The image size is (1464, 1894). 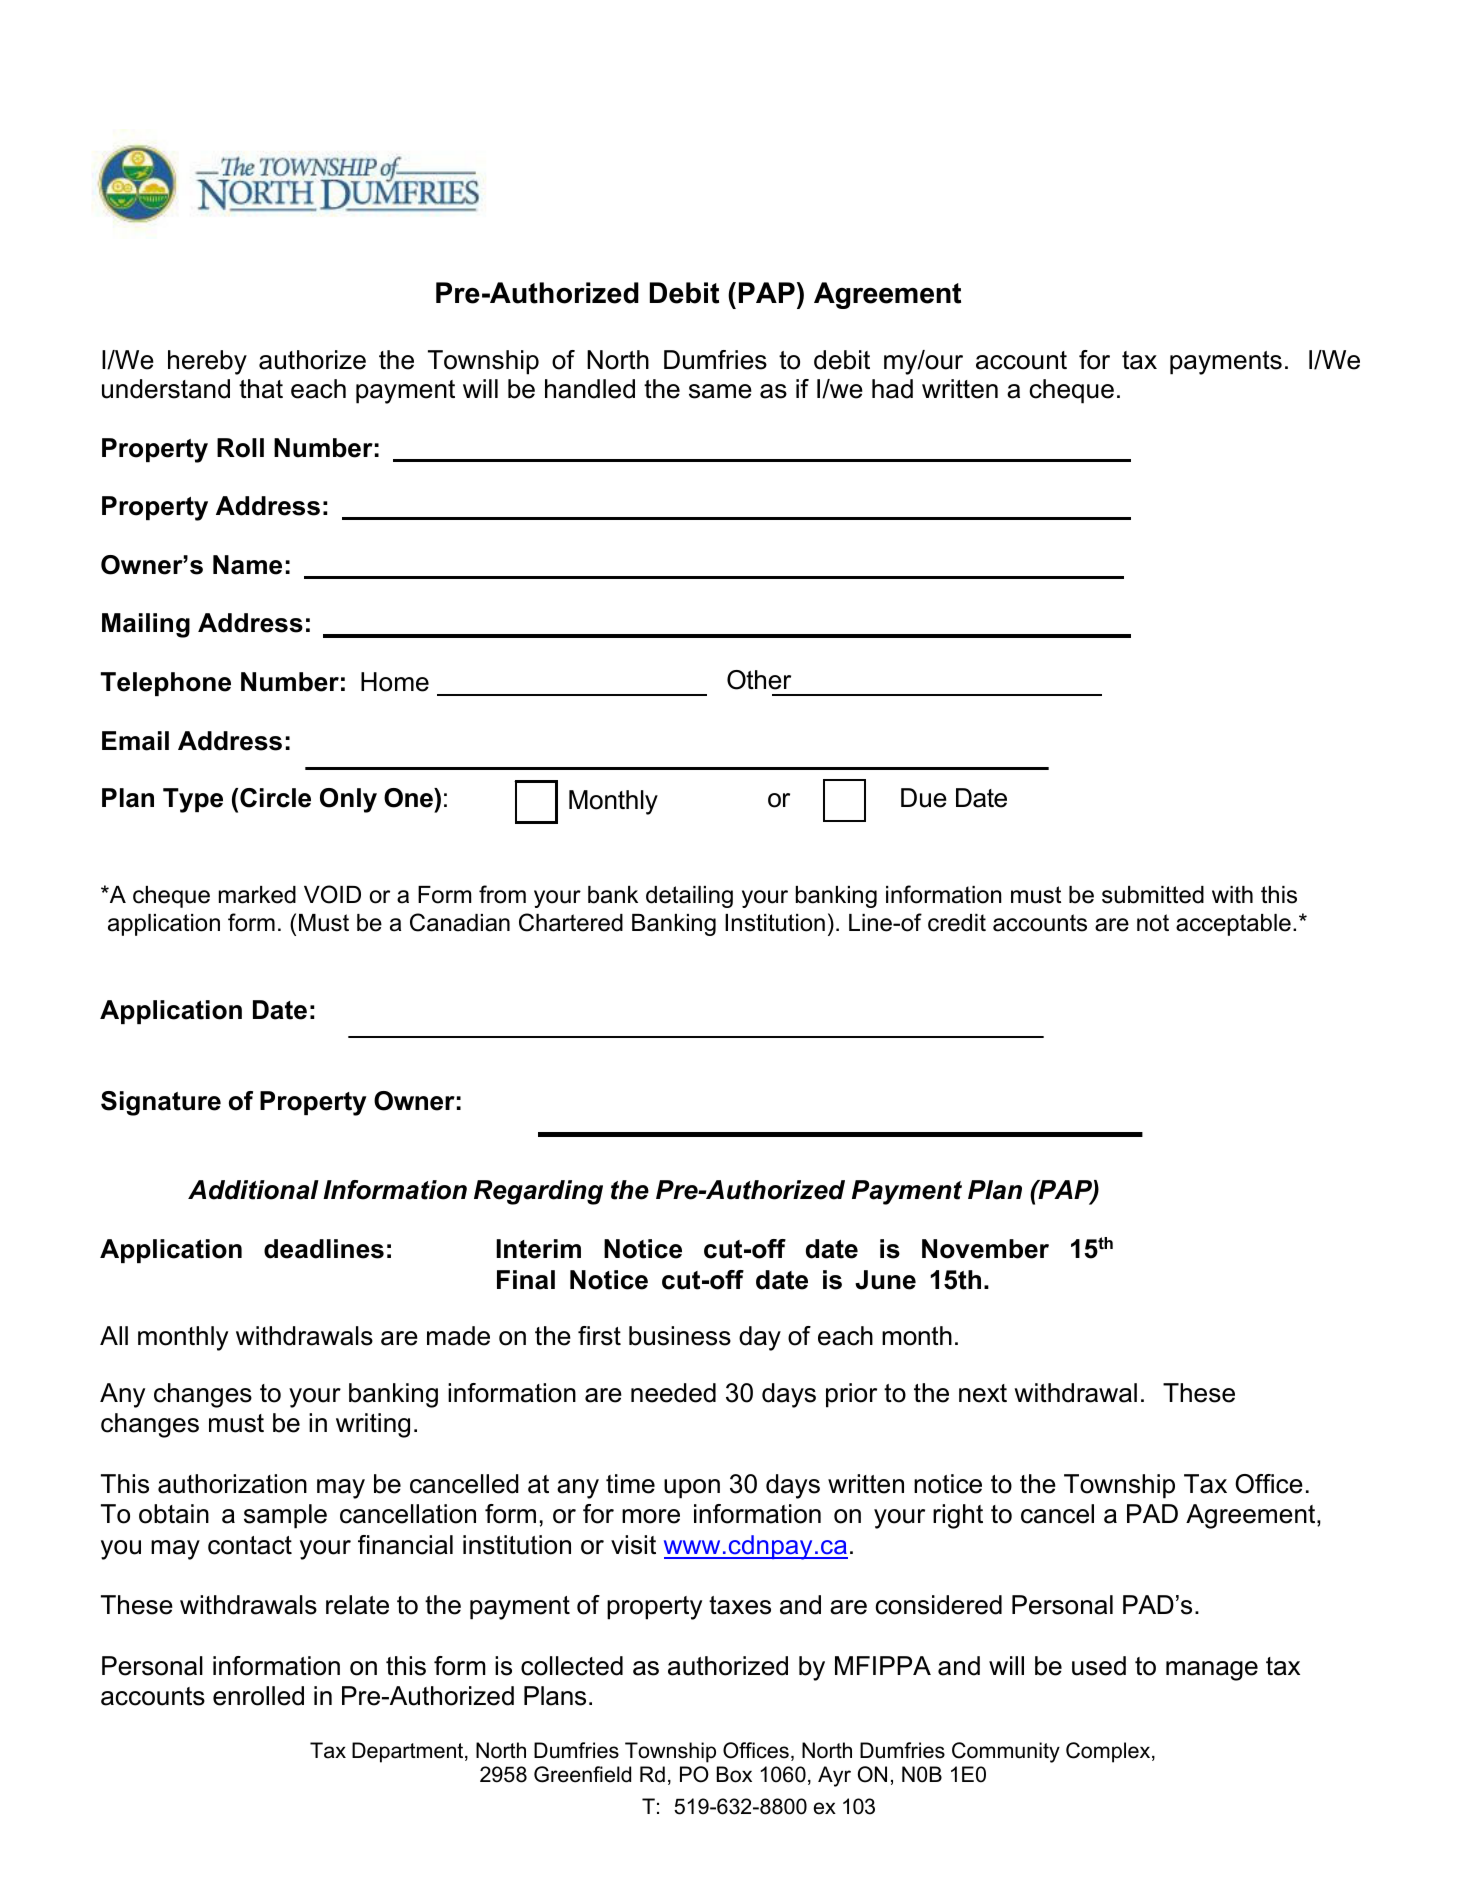 What do you see at coordinates (673, 1393) in the screenshot?
I see `needed` at bounding box center [673, 1393].
